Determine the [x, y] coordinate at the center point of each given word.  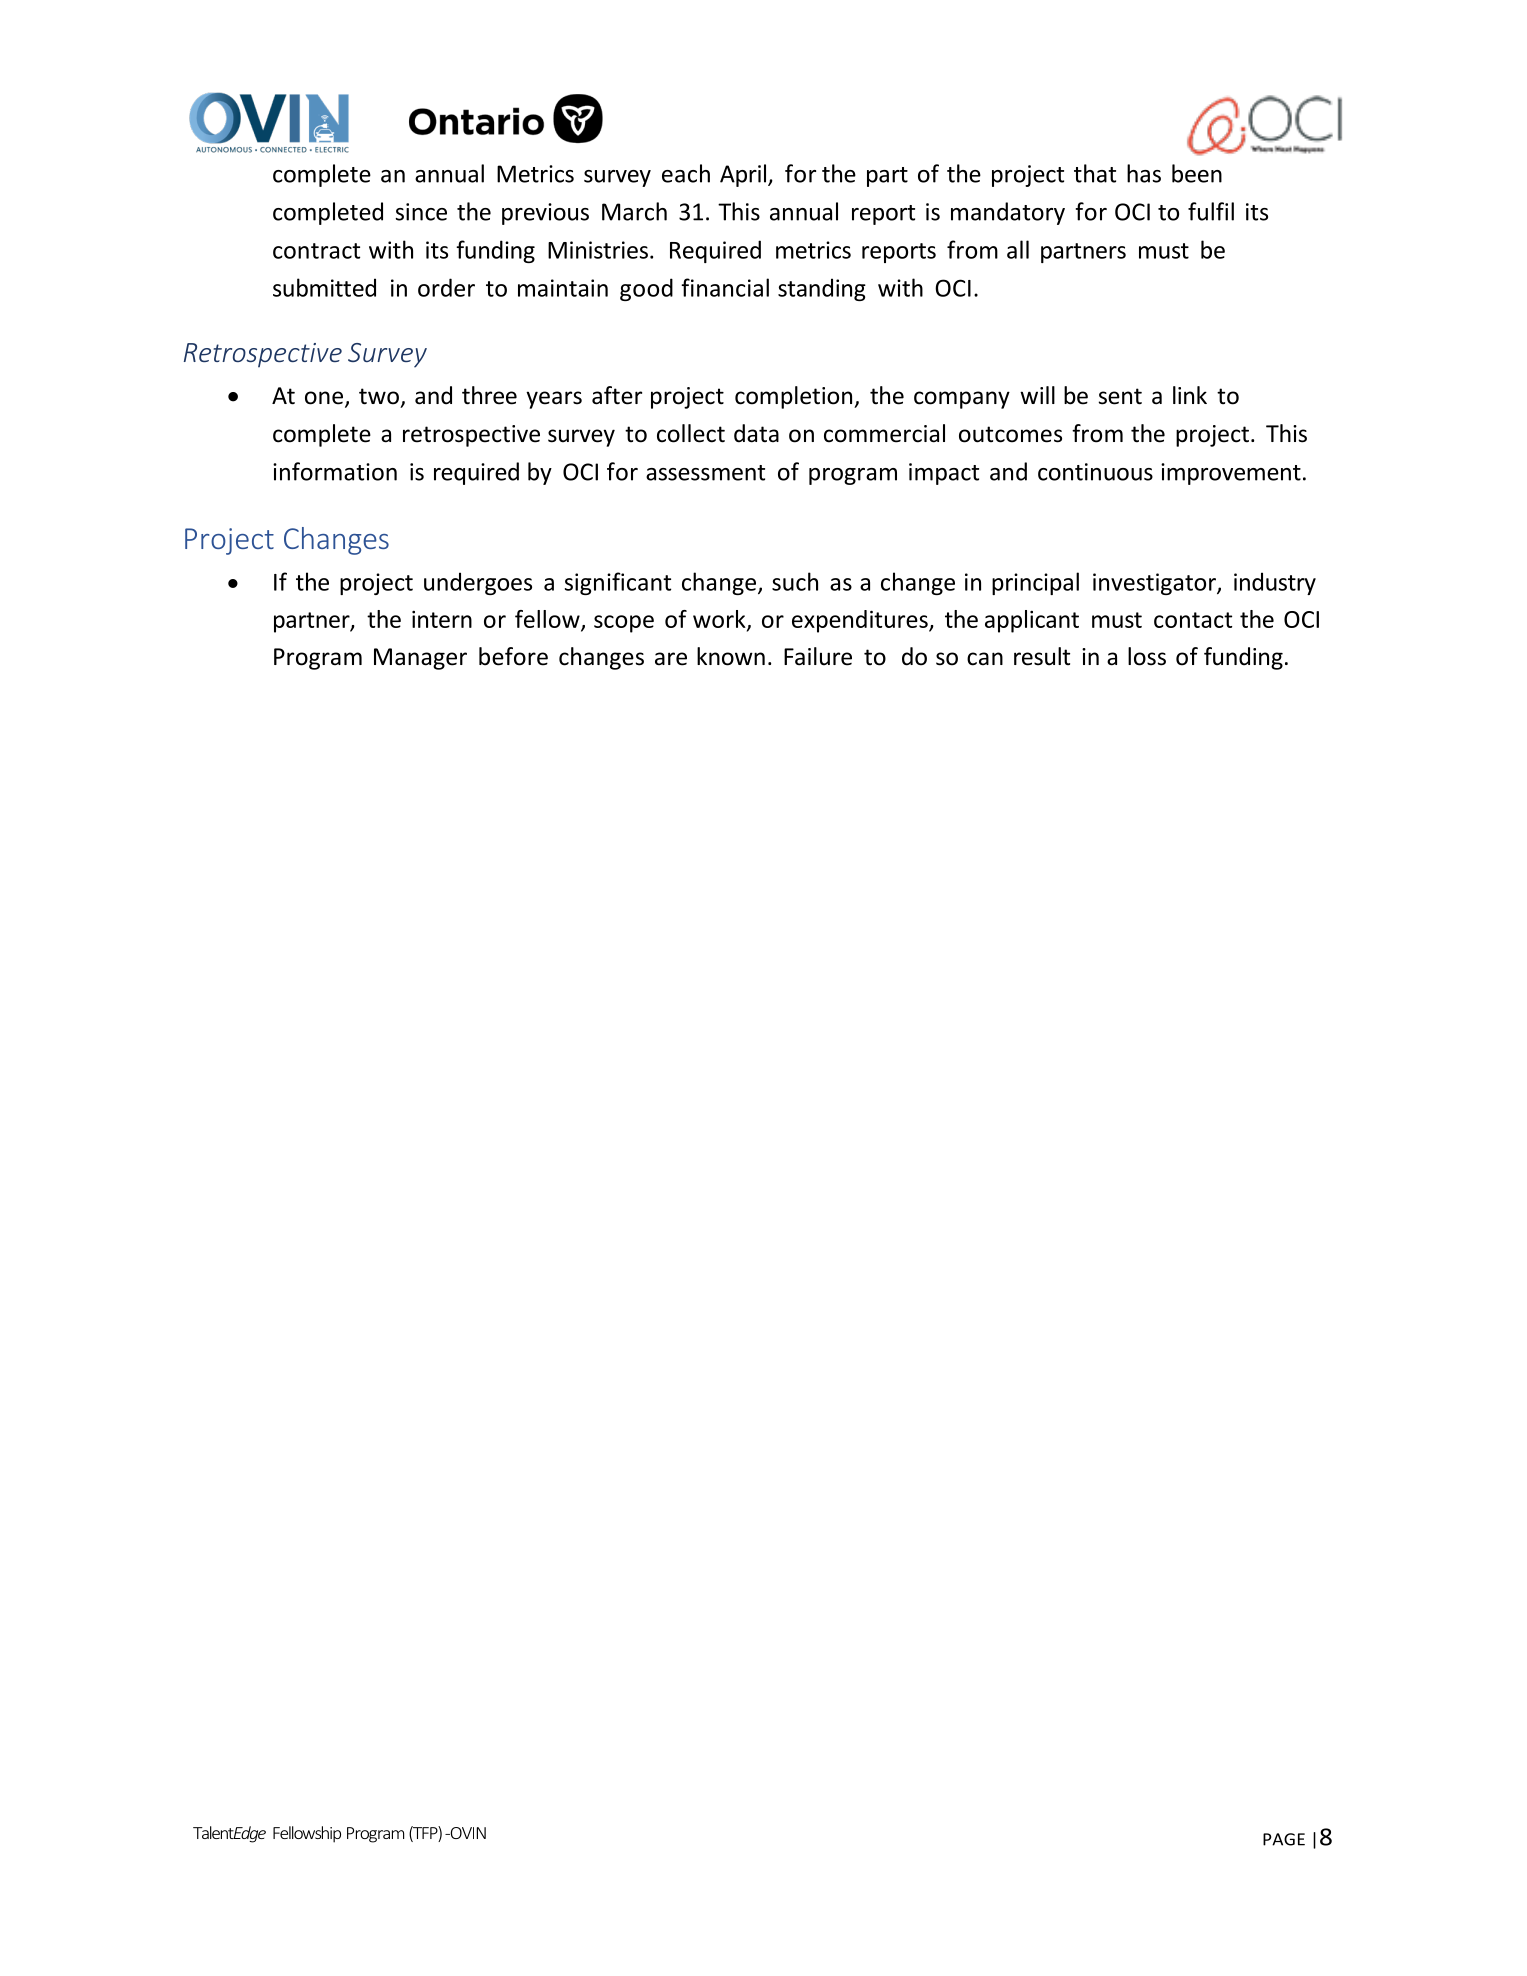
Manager [420, 659]
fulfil [1211, 211]
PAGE [1284, 1839]
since [421, 212]
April [744, 175]
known [731, 656]
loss [1147, 656]
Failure [818, 656]
